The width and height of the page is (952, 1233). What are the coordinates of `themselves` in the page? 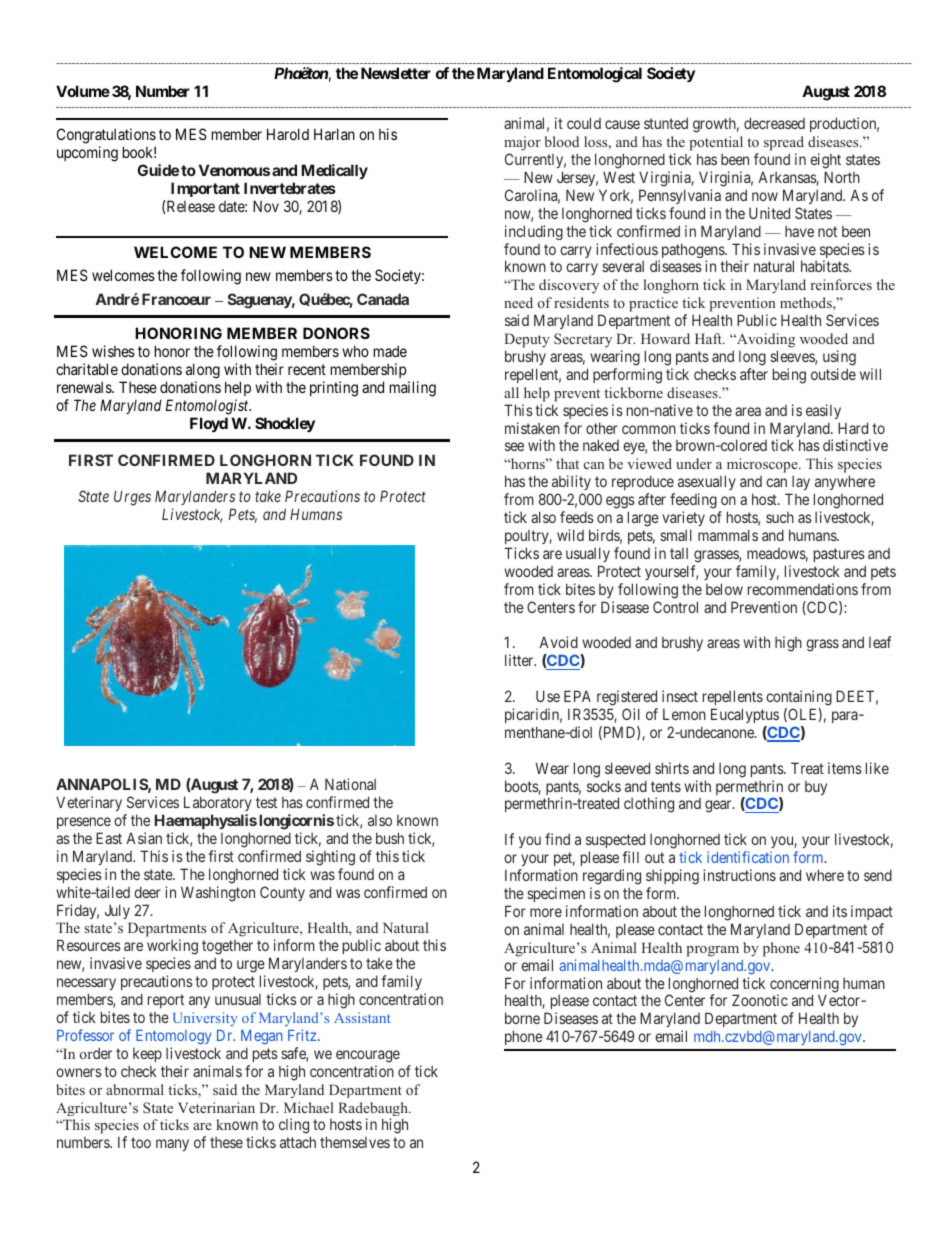 It's located at (355, 1142).
